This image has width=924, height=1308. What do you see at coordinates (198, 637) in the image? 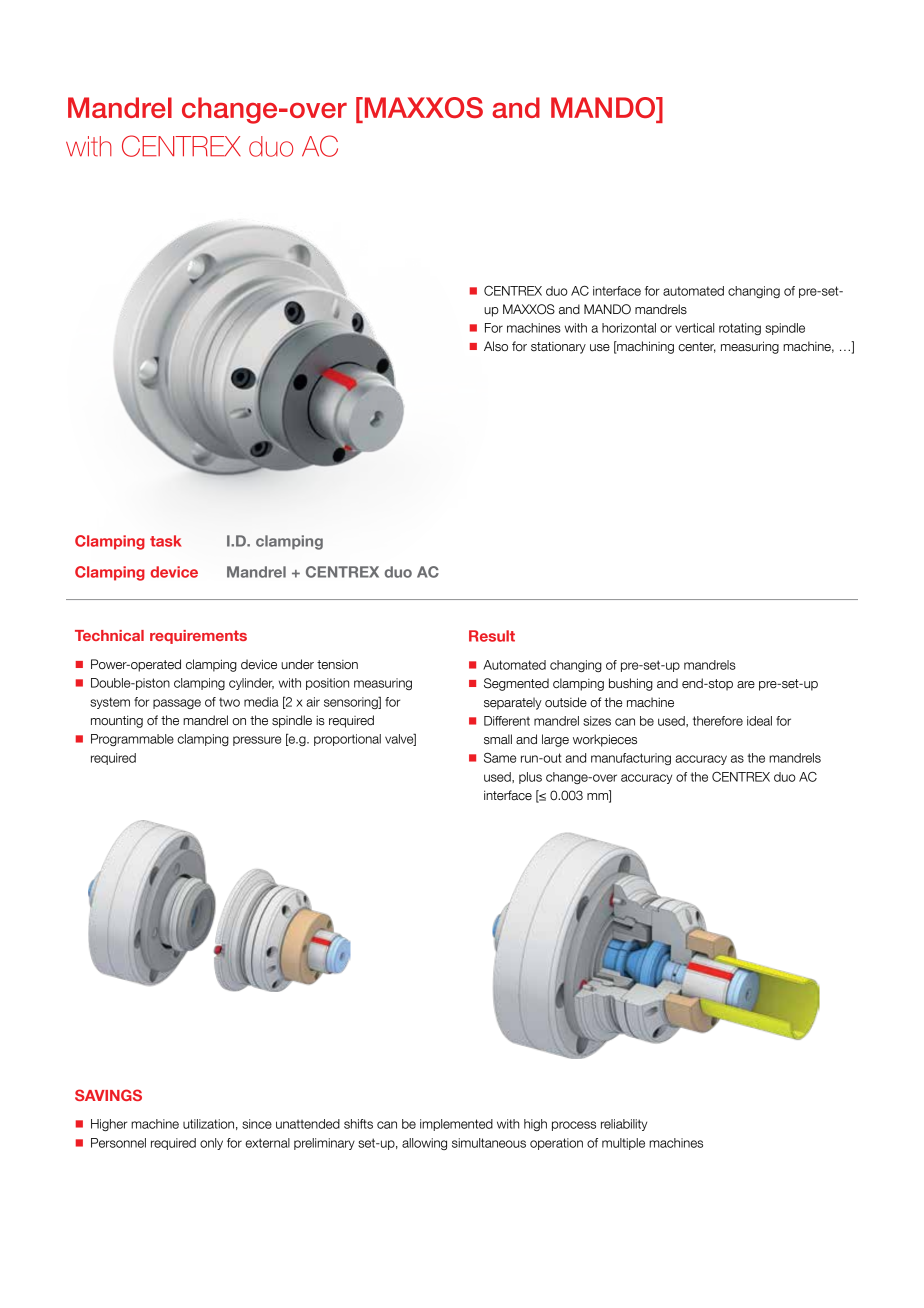
I see `requirements` at bounding box center [198, 637].
